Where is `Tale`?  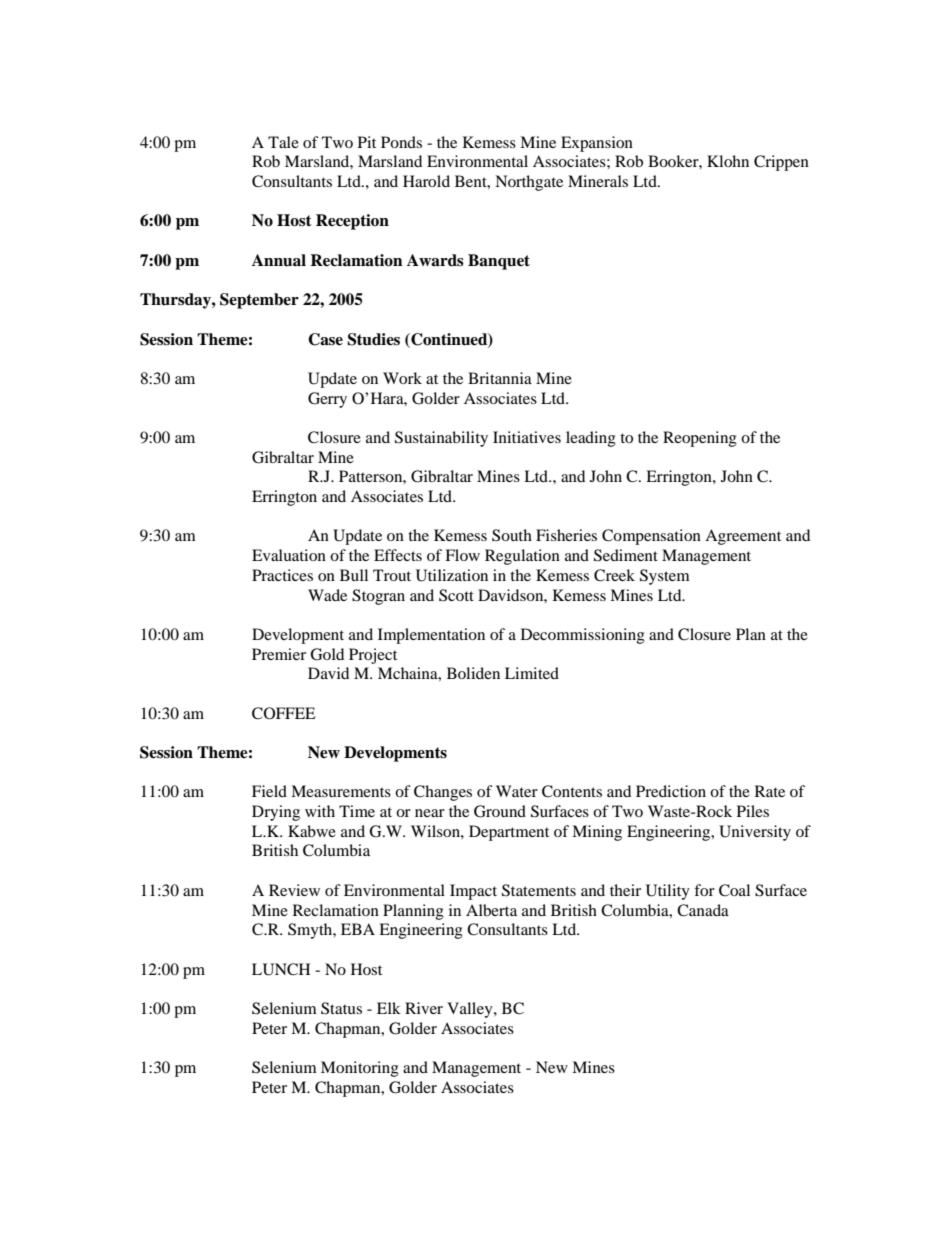 Tale is located at coordinates (283, 142).
